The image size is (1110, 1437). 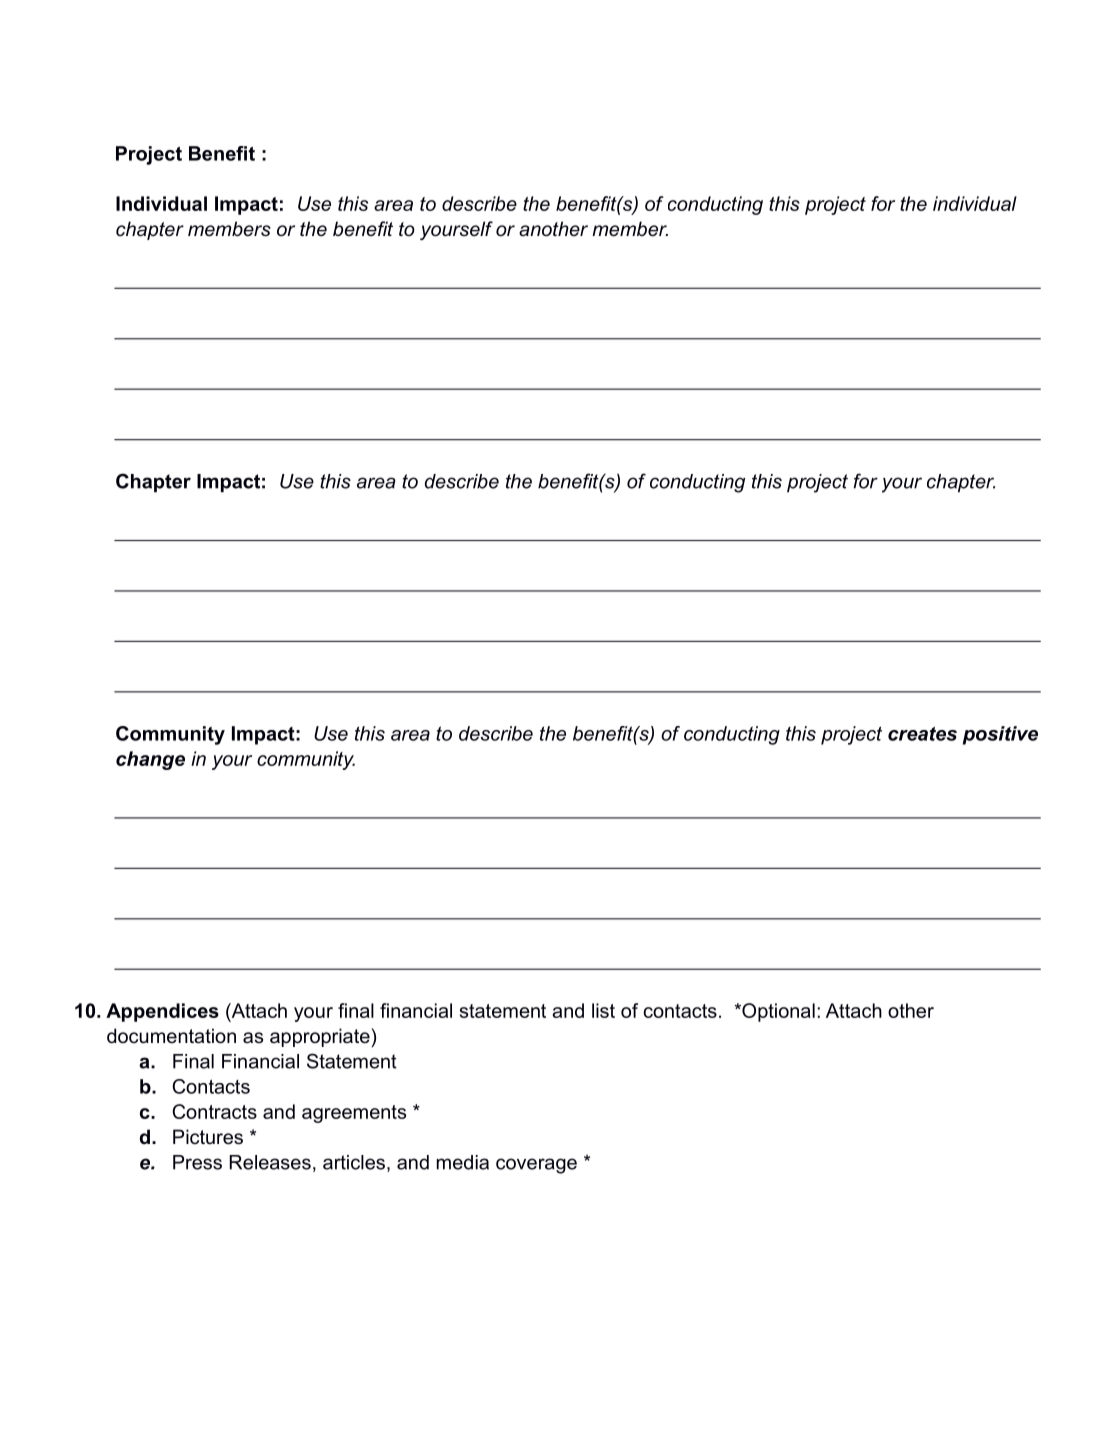 What do you see at coordinates (922, 734) in the page?
I see `creates` at bounding box center [922, 734].
